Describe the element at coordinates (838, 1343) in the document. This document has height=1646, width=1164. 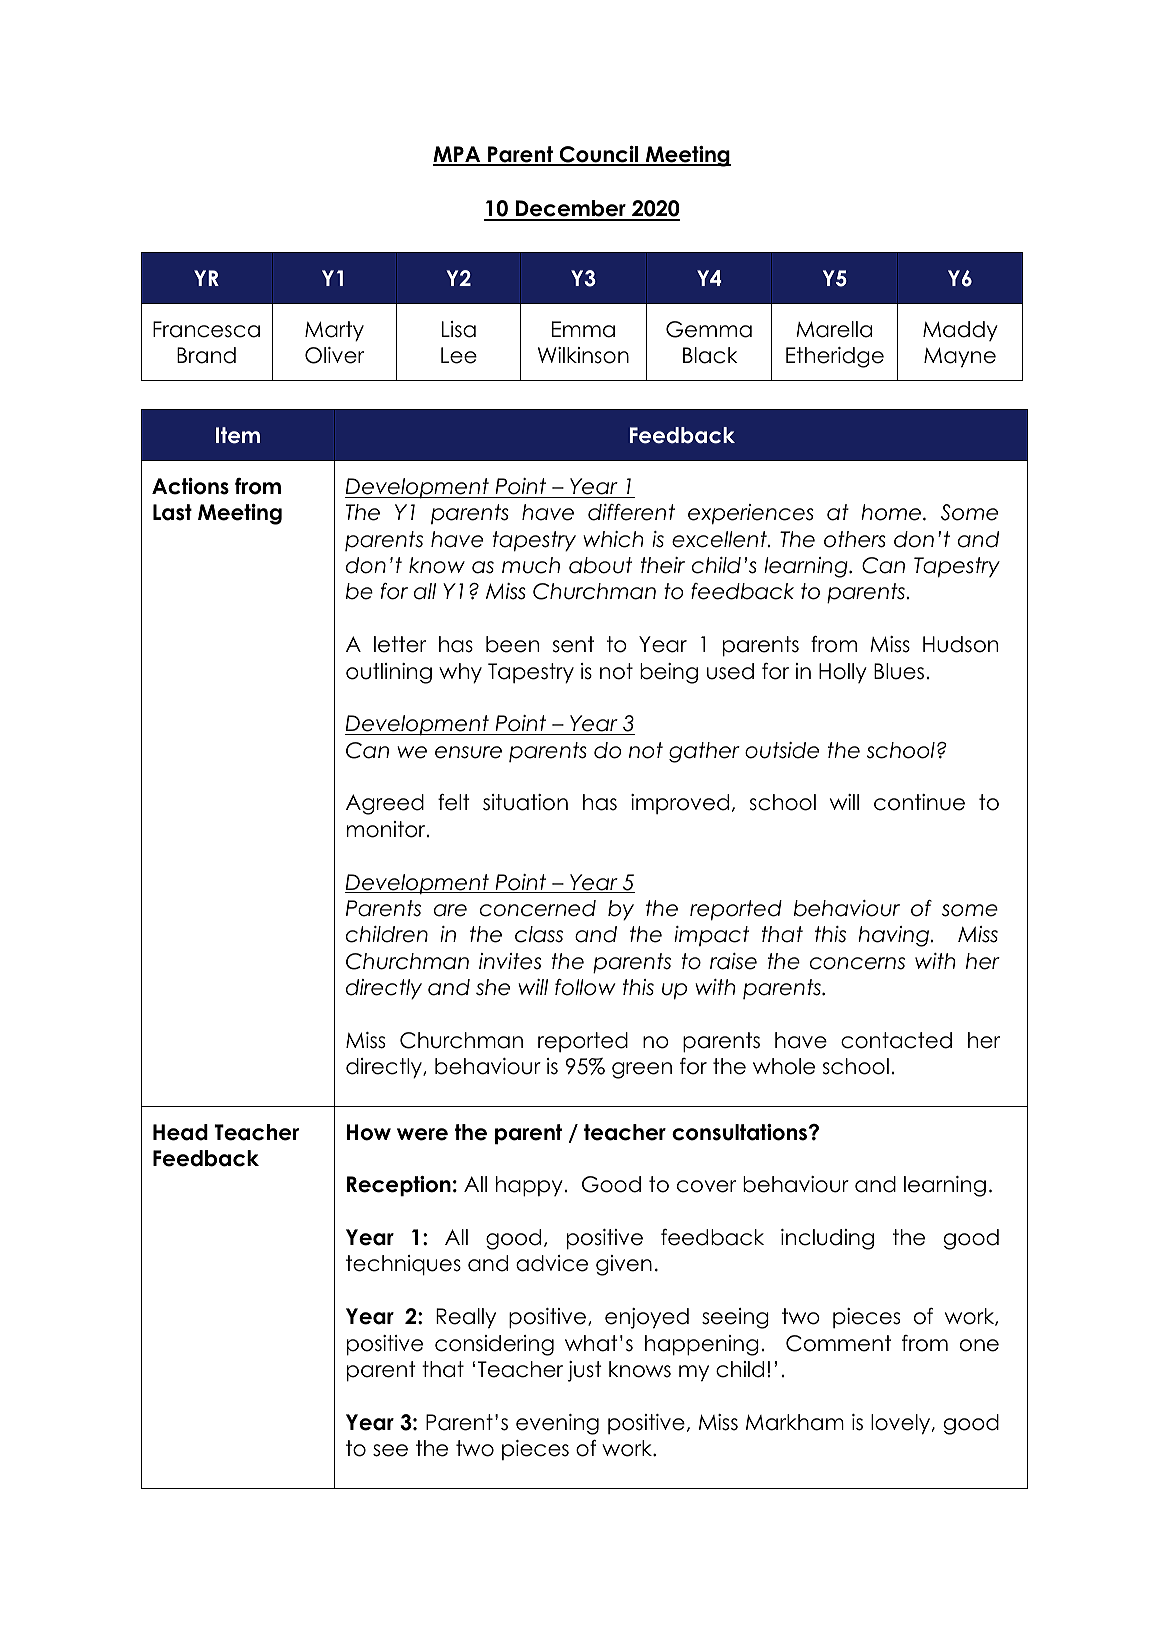
I see `Comment` at that location.
